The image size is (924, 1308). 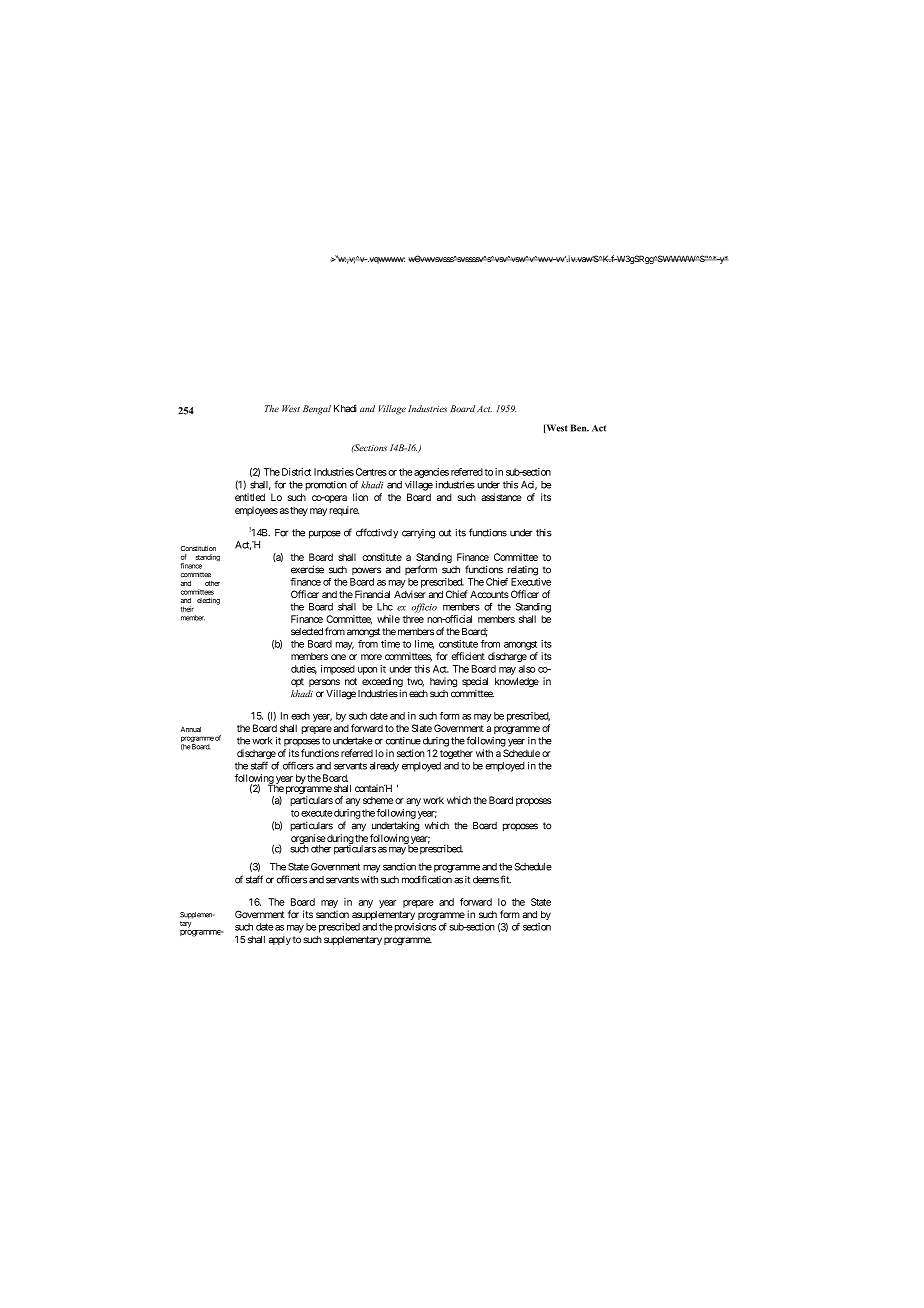 What do you see at coordinates (378, 800) in the document?
I see `scheme` at bounding box center [378, 800].
